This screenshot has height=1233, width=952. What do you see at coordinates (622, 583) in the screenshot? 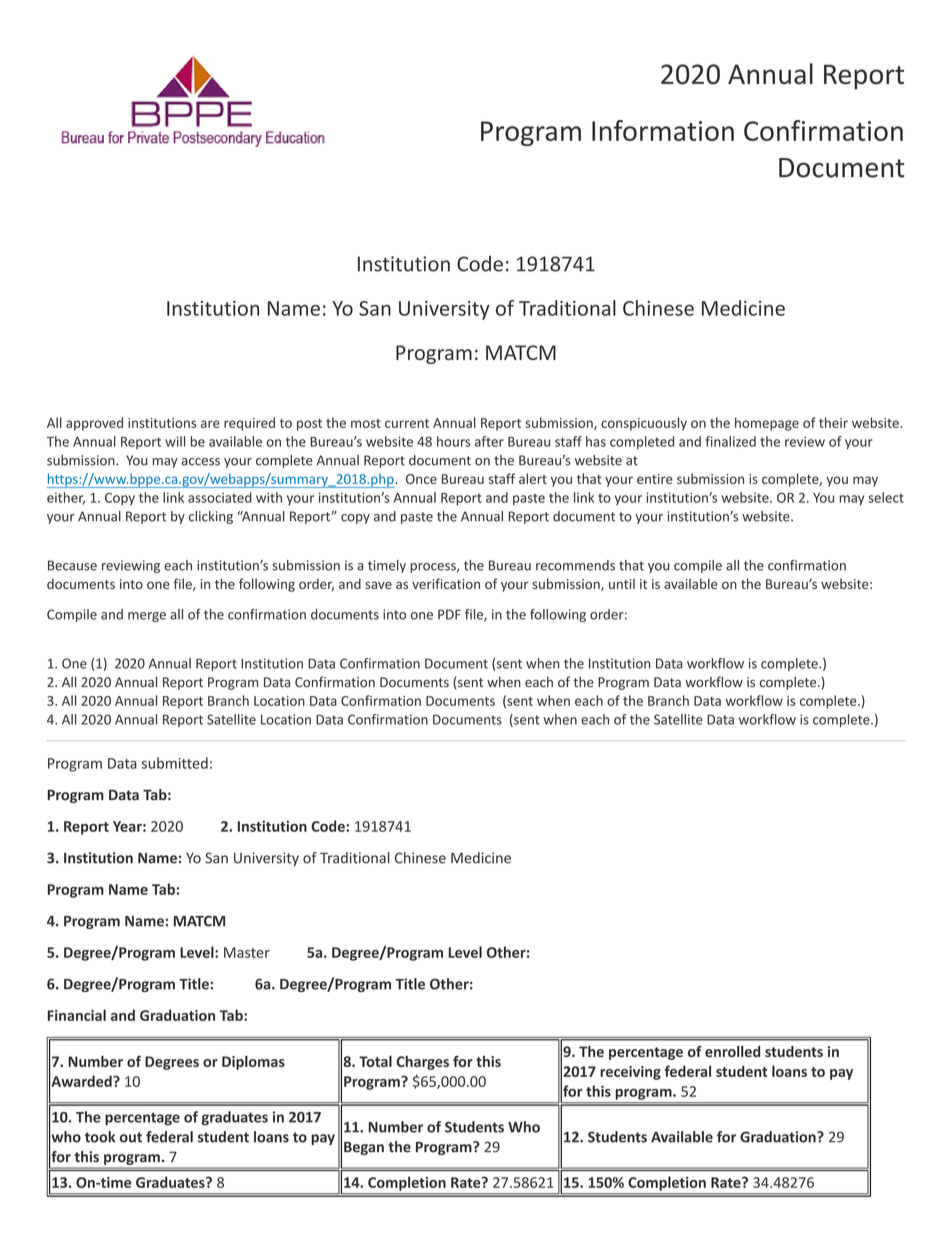
I see `until` at bounding box center [622, 583].
